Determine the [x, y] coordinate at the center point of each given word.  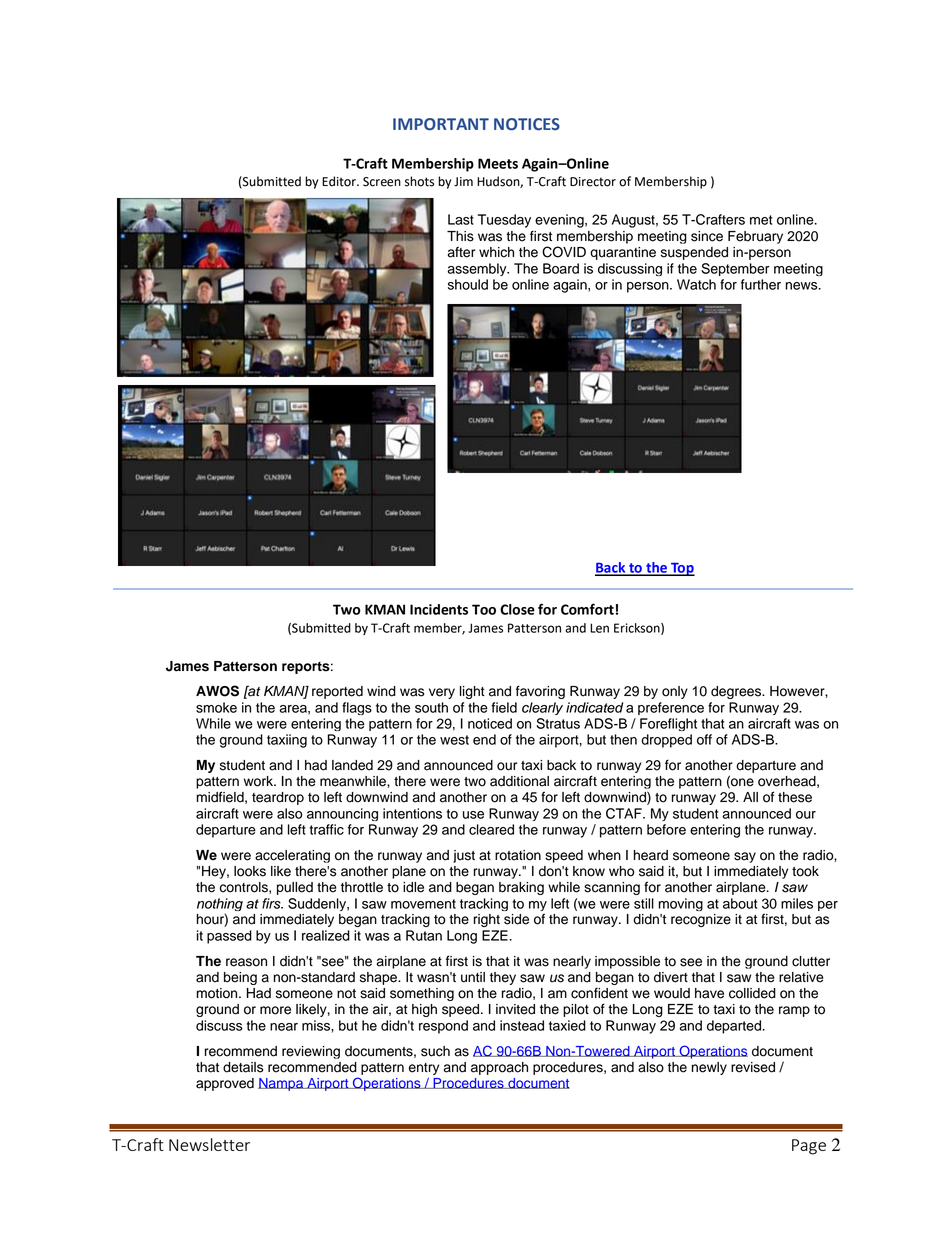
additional [519, 781]
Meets [498, 163]
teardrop [278, 798]
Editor [340, 181]
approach [499, 1068]
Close [517, 609]
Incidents [439, 609]
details [243, 1067]
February [755, 237]
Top [682, 569]
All [750, 797]
